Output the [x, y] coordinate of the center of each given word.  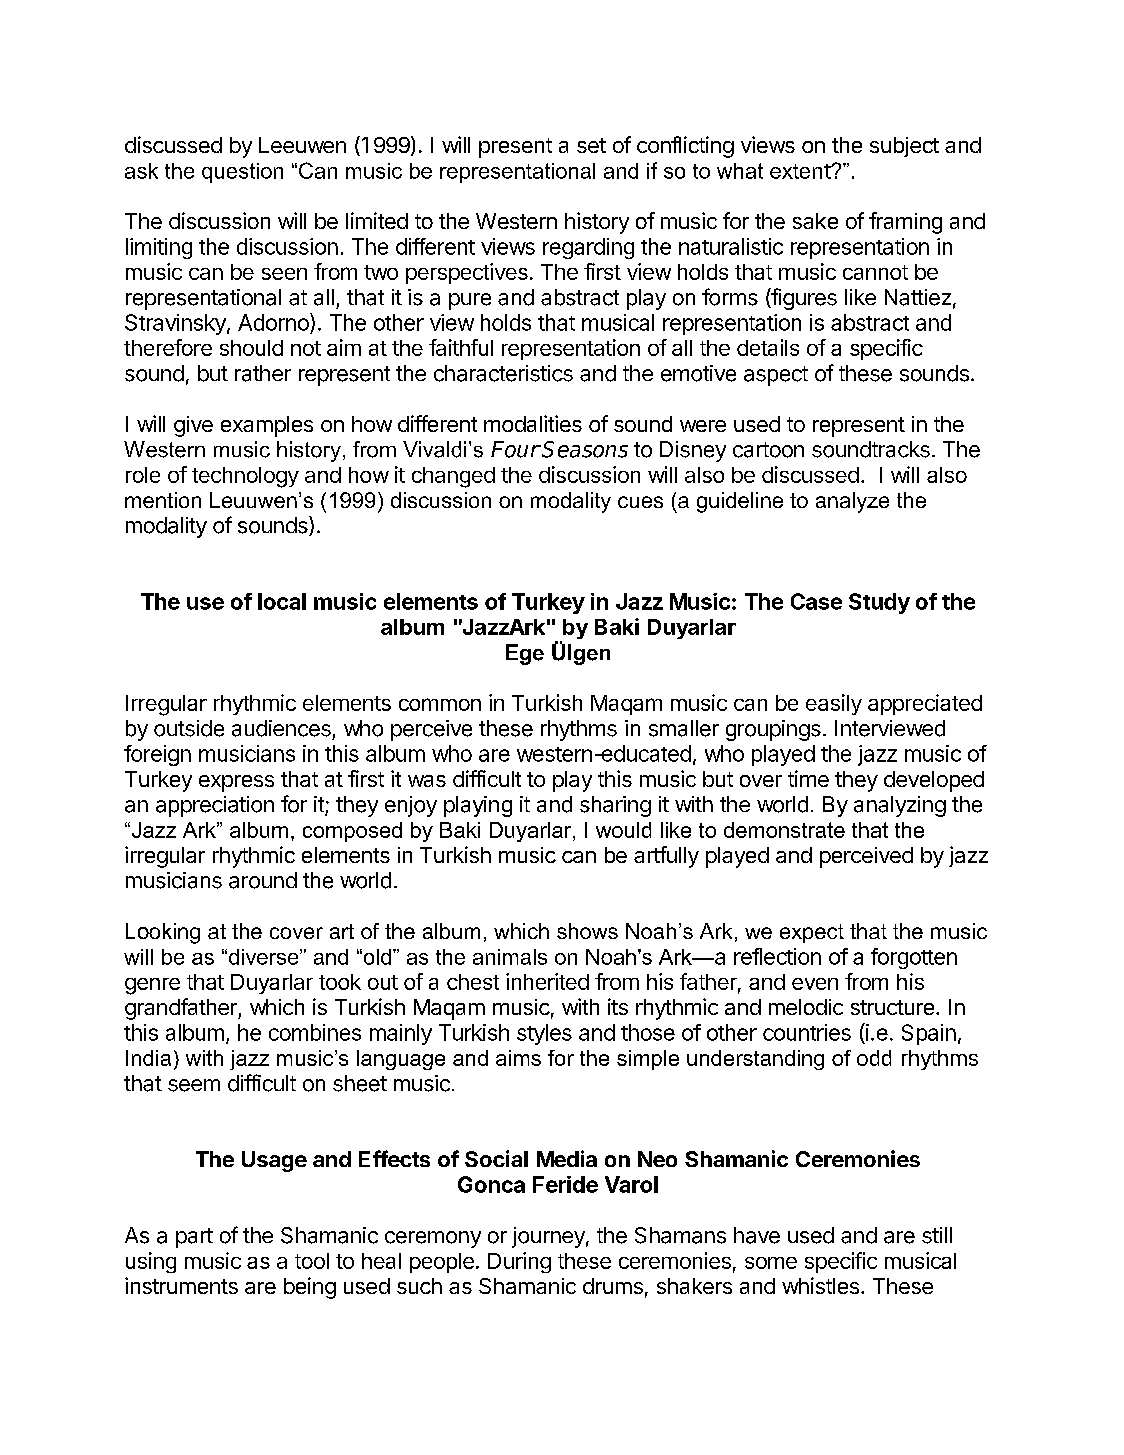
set [591, 145]
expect [812, 933]
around [263, 880]
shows [587, 931]
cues [640, 502]
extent [801, 171]
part [194, 1238]
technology [245, 477]
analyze [852, 502]
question [242, 173]
